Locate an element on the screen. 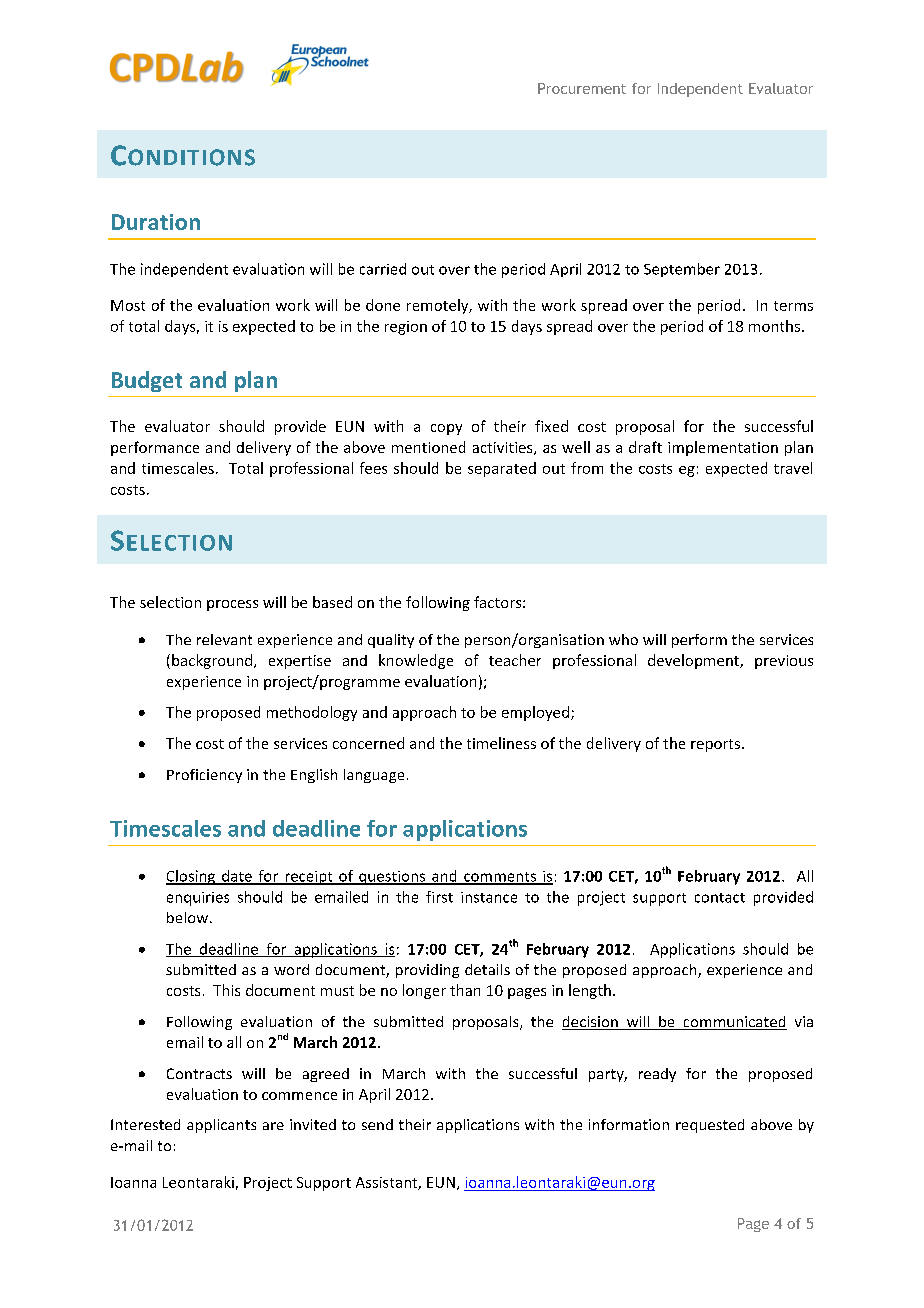 This screenshot has height=1308, width=924. process is located at coordinates (232, 605).
